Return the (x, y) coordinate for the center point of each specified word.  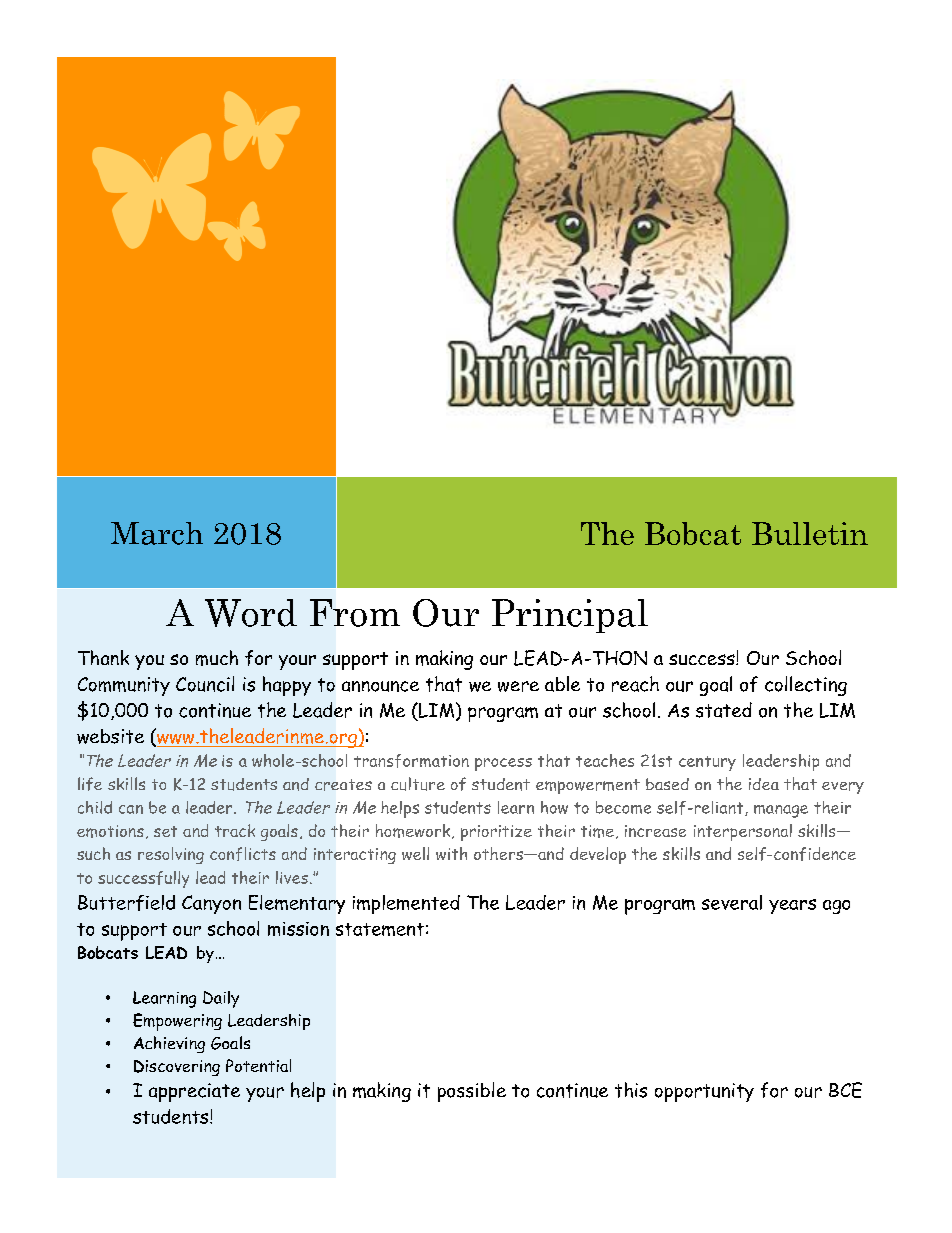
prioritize (496, 833)
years (792, 906)
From (355, 613)
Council (205, 684)
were (518, 686)
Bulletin (810, 533)
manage (781, 811)
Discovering (177, 1068)
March (157, 533)
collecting (806, 686)
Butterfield (126, 903)
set (165, 831)
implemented (406, 904)
